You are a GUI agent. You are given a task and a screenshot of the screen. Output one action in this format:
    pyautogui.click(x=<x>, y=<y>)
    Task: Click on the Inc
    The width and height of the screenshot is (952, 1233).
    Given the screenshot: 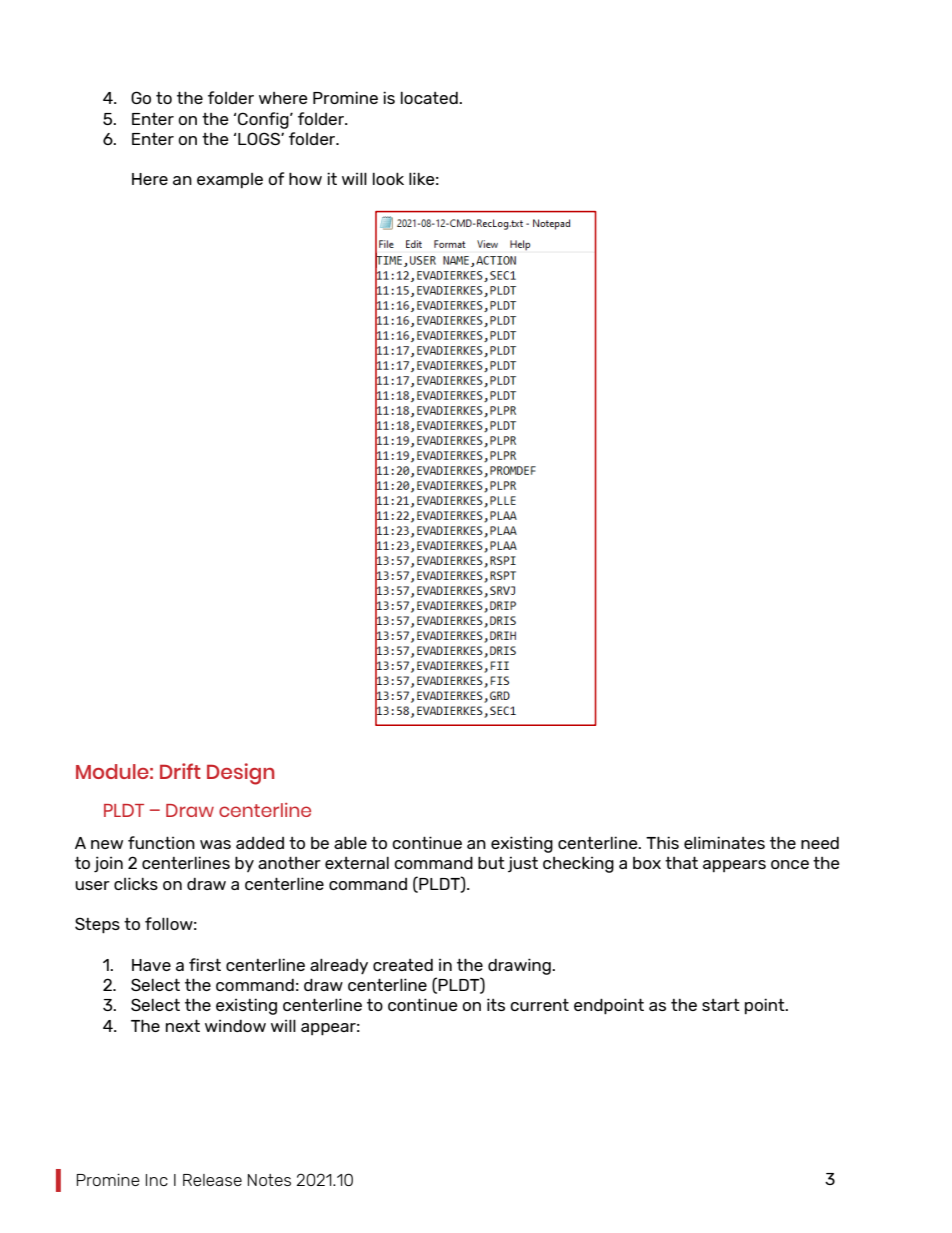 What is the action you would take?
    pyautogui.click(x=157, y=1180)
